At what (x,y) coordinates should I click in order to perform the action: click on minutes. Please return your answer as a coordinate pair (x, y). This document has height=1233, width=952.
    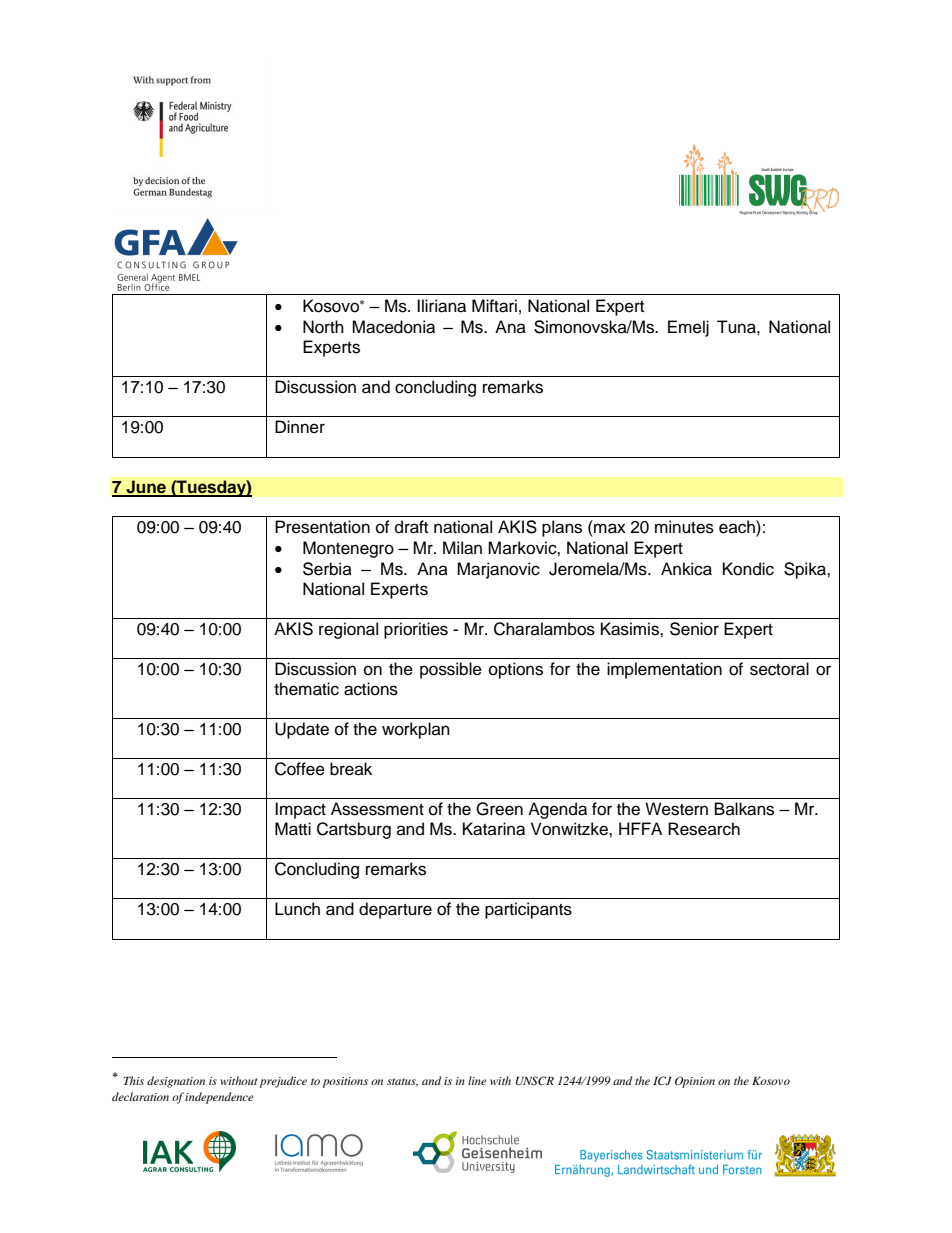
    Looking at the image, I should click on (684, 527).
